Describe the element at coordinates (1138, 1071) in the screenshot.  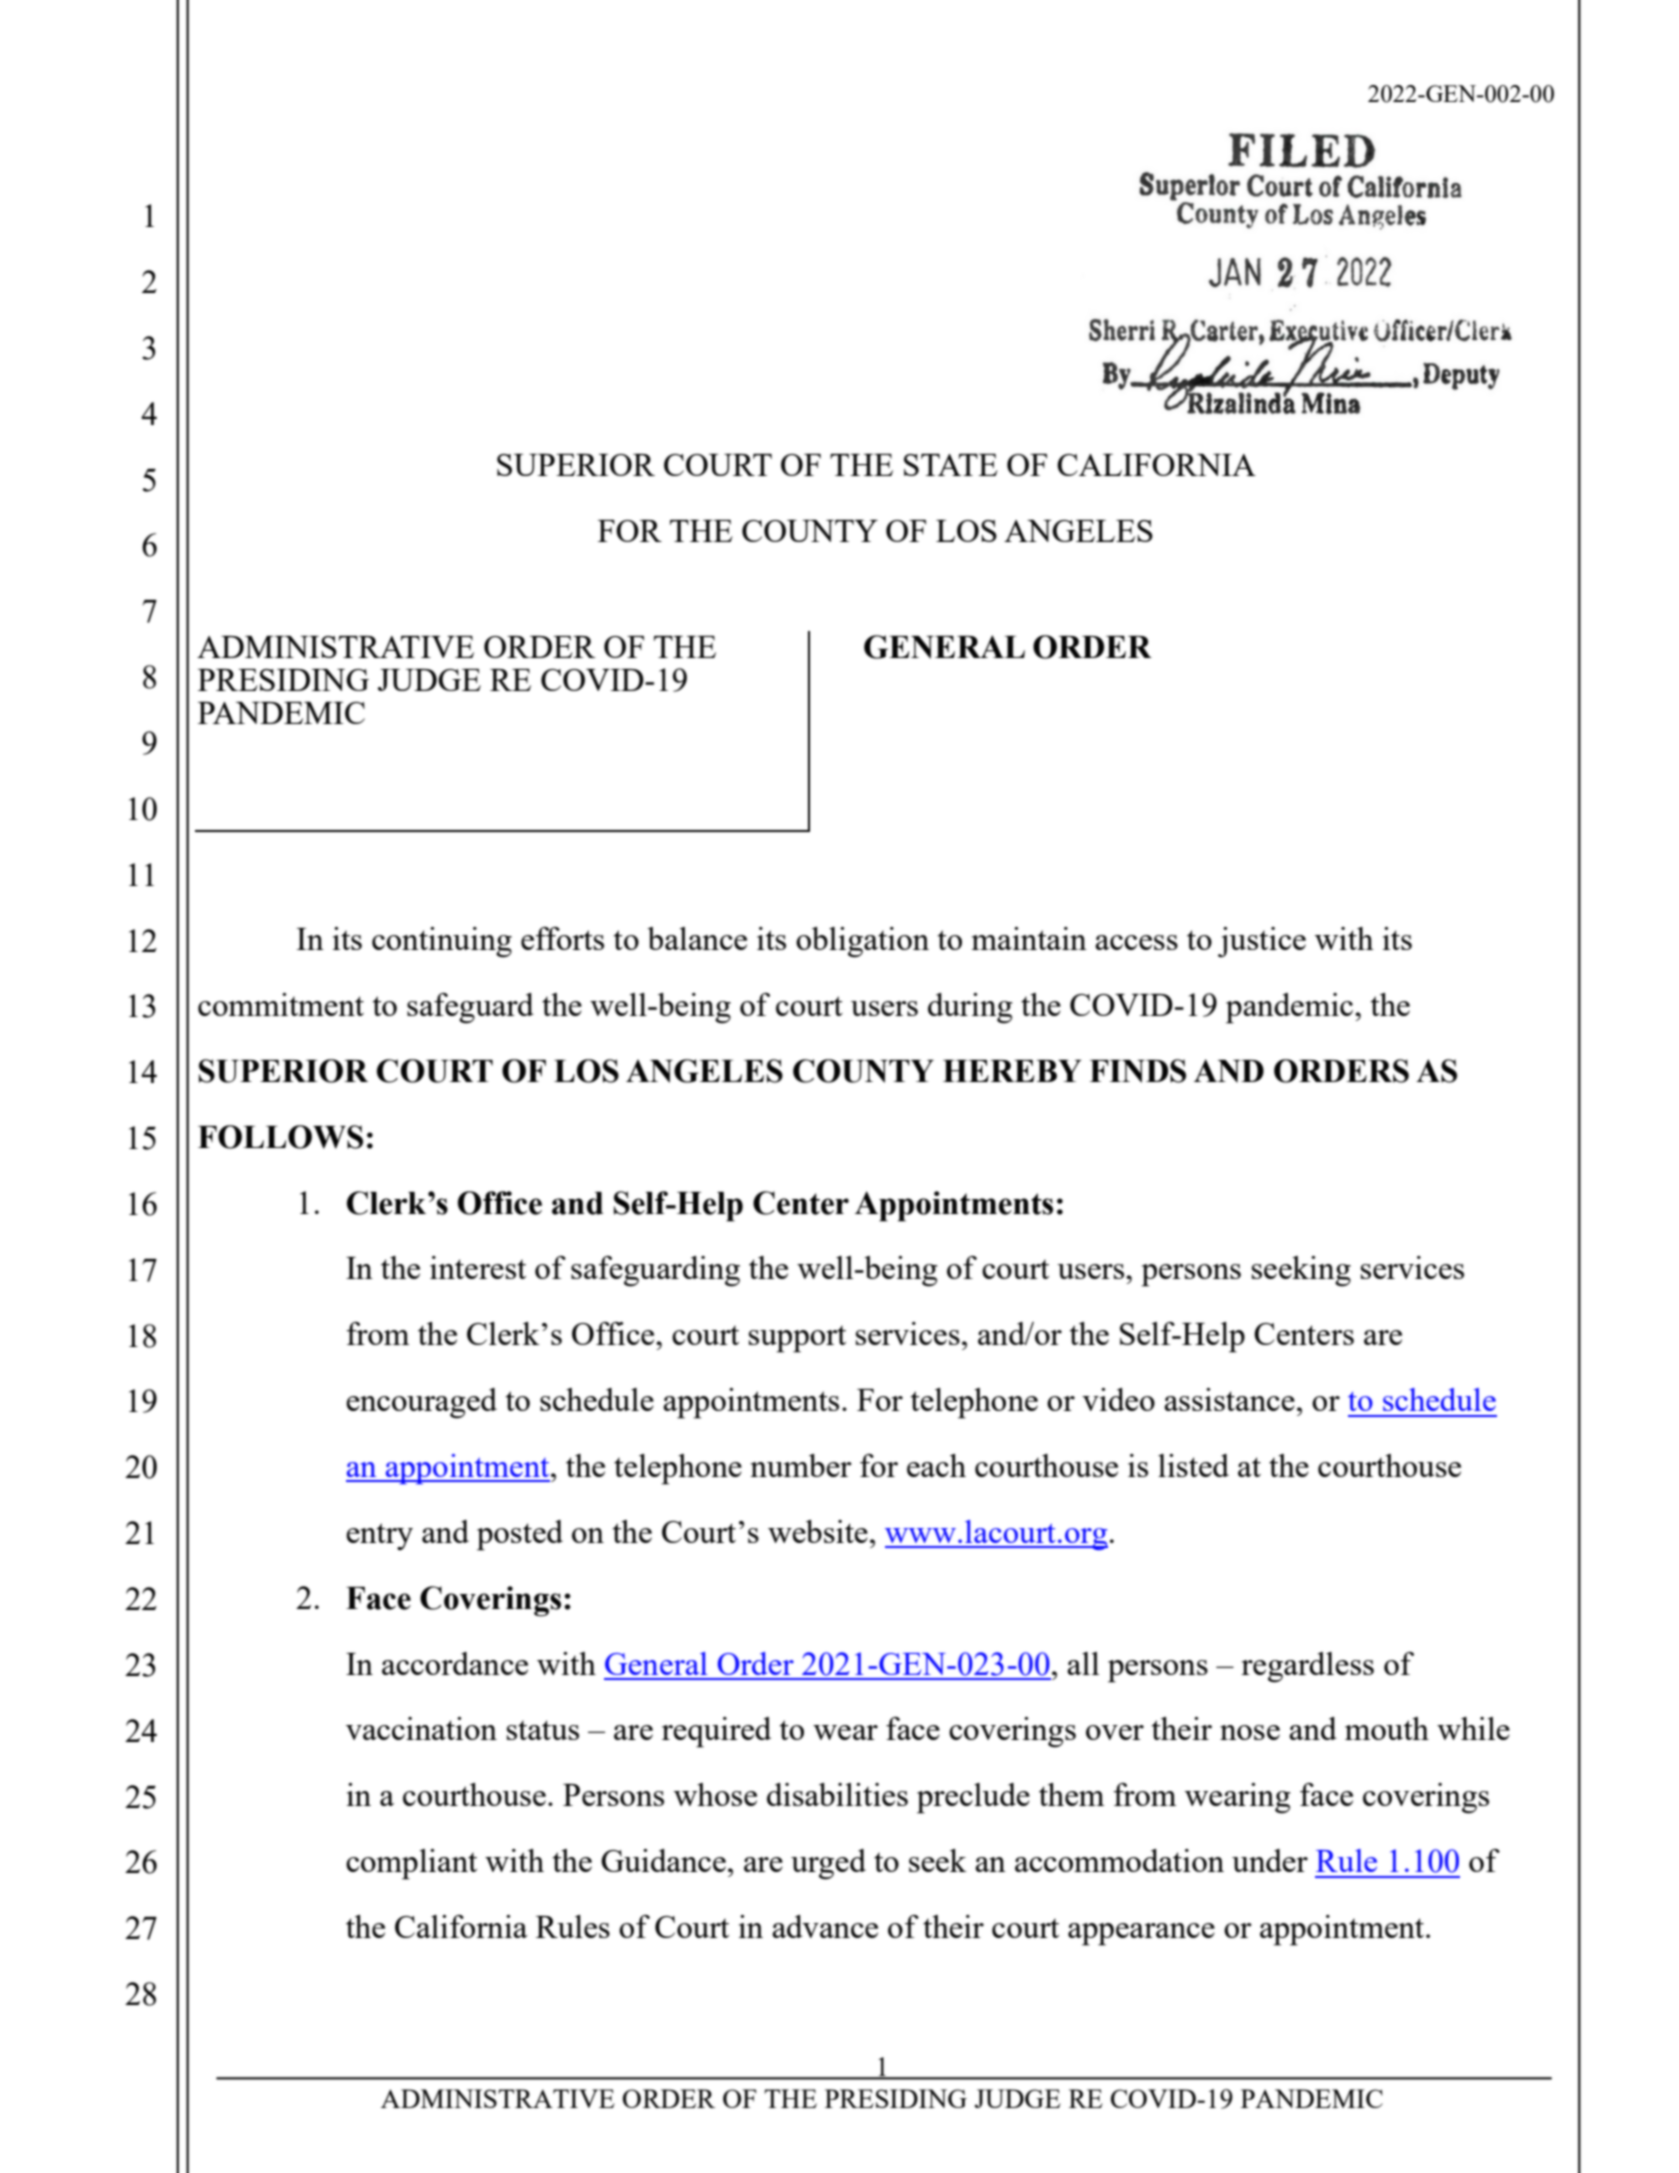
I see `FINDS` at that location.
